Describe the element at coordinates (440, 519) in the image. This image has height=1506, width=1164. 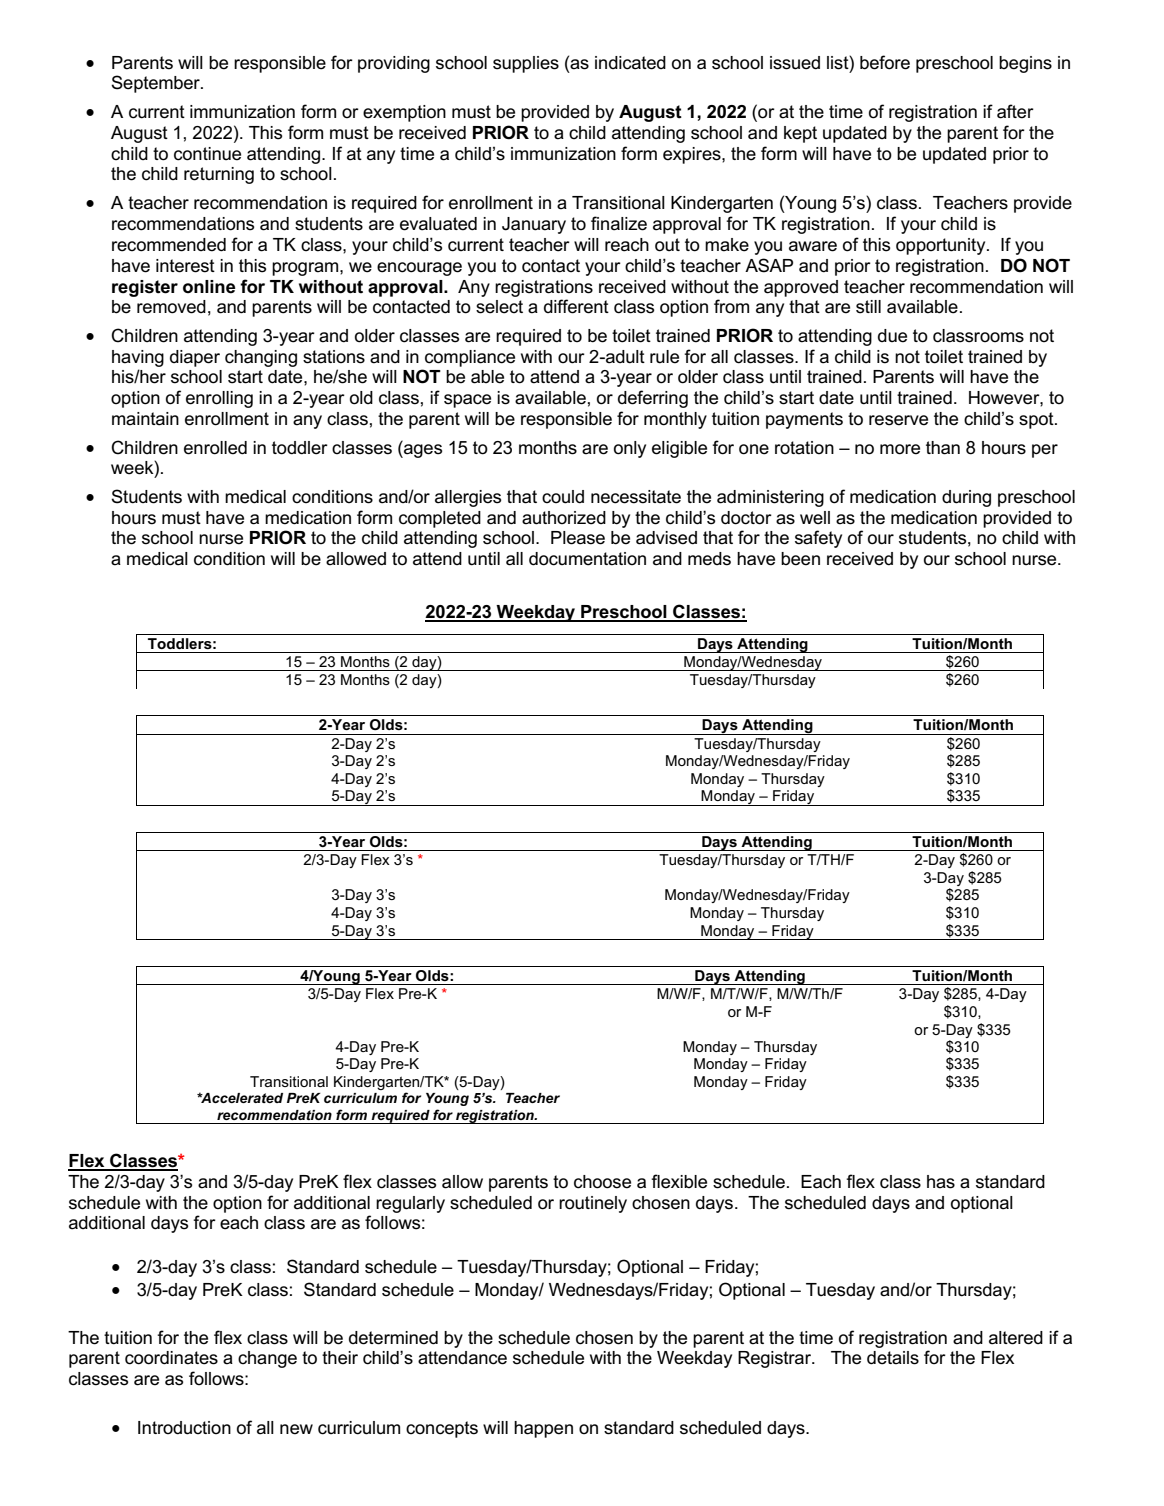
I see `completed` at that location.
